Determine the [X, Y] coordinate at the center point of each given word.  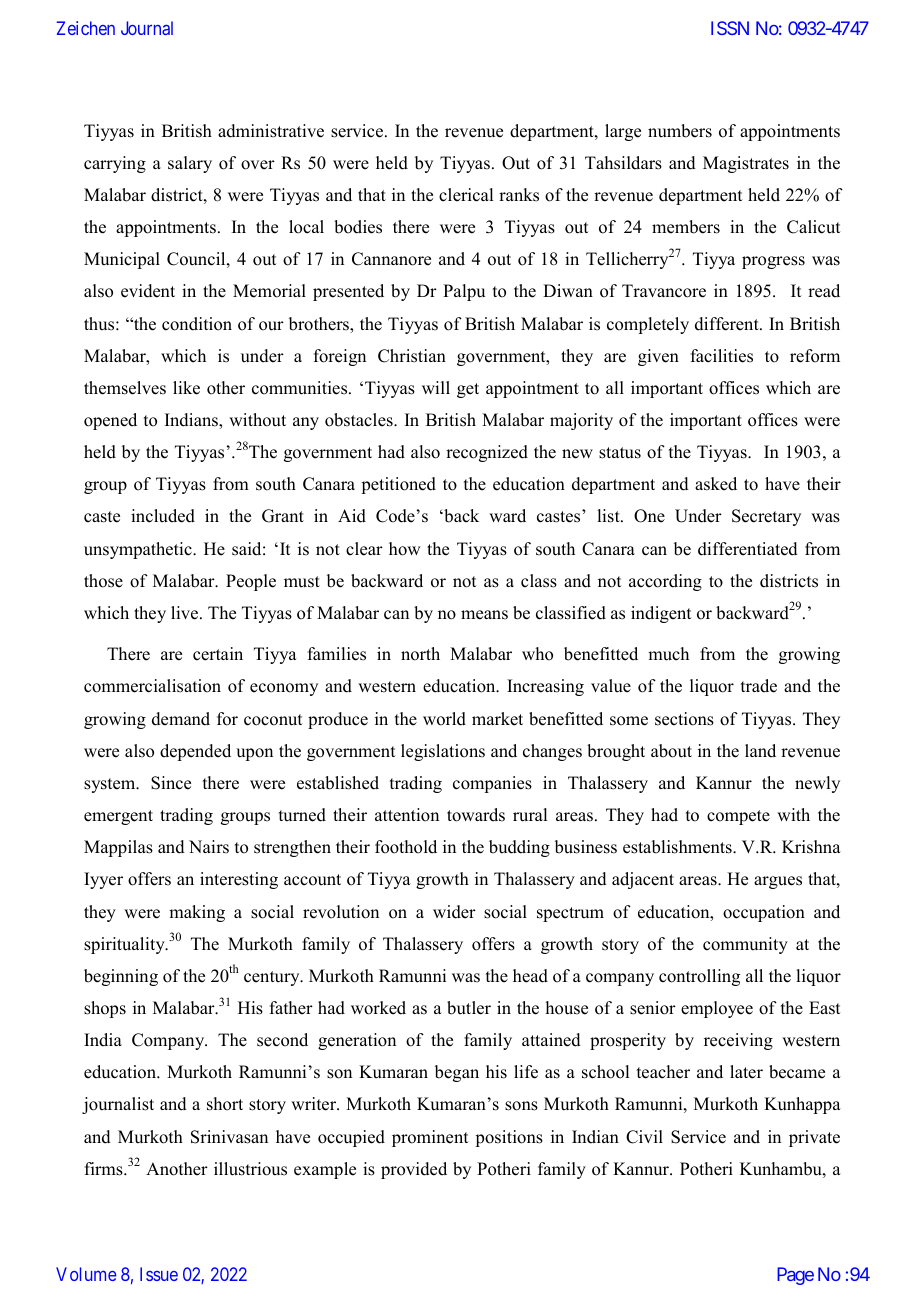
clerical [466, 195]
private [814, 1138]
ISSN [730, 28]
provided [414, 1170]
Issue [159, 1274]
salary [190, 164]
